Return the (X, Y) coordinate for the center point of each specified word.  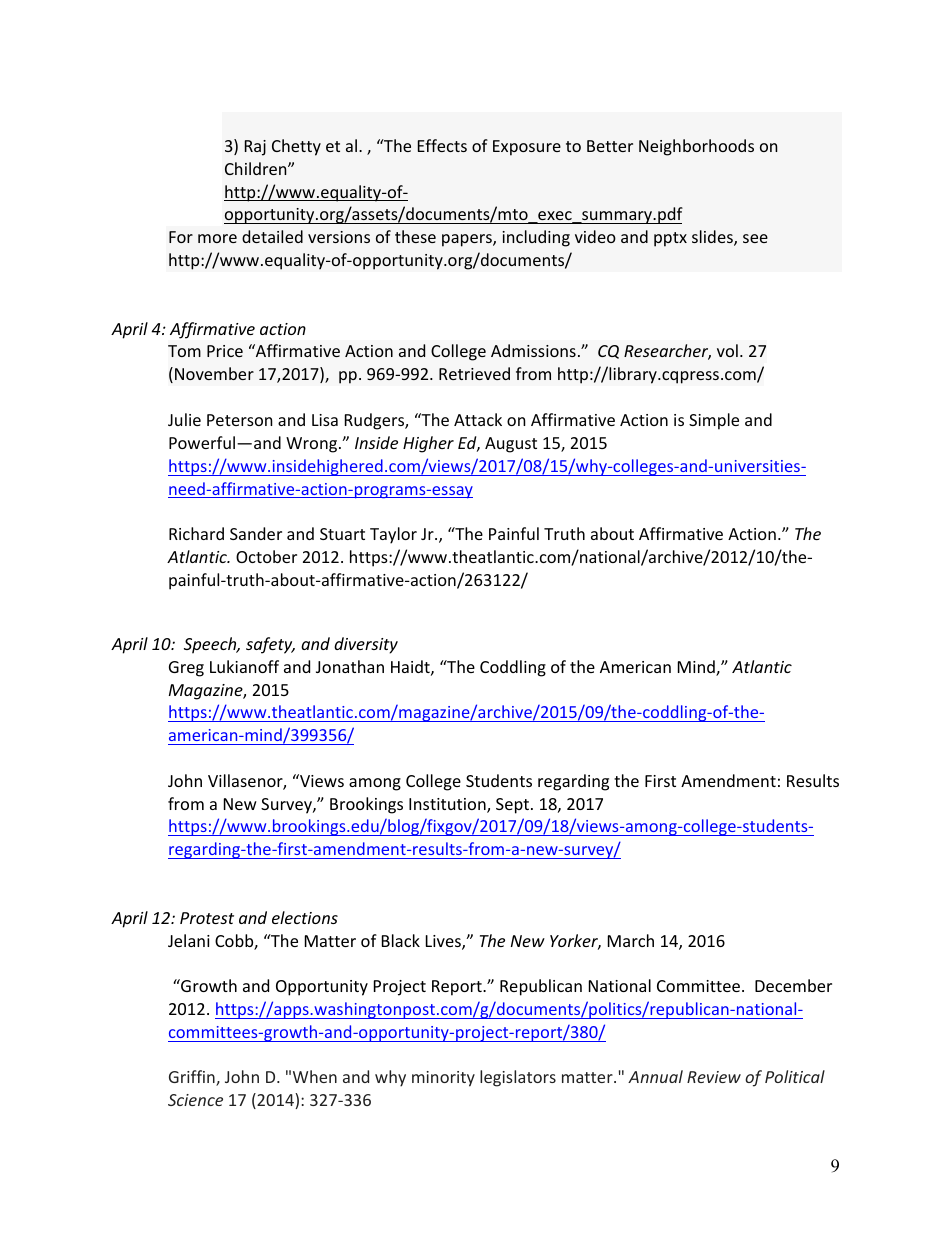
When (315, 1076)
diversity (366, 645)
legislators (518, 1078)
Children (257, 168)
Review (714, 1077)
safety (270, 645)
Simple (714, 421)
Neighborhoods (696, 147)
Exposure (527, 148)
